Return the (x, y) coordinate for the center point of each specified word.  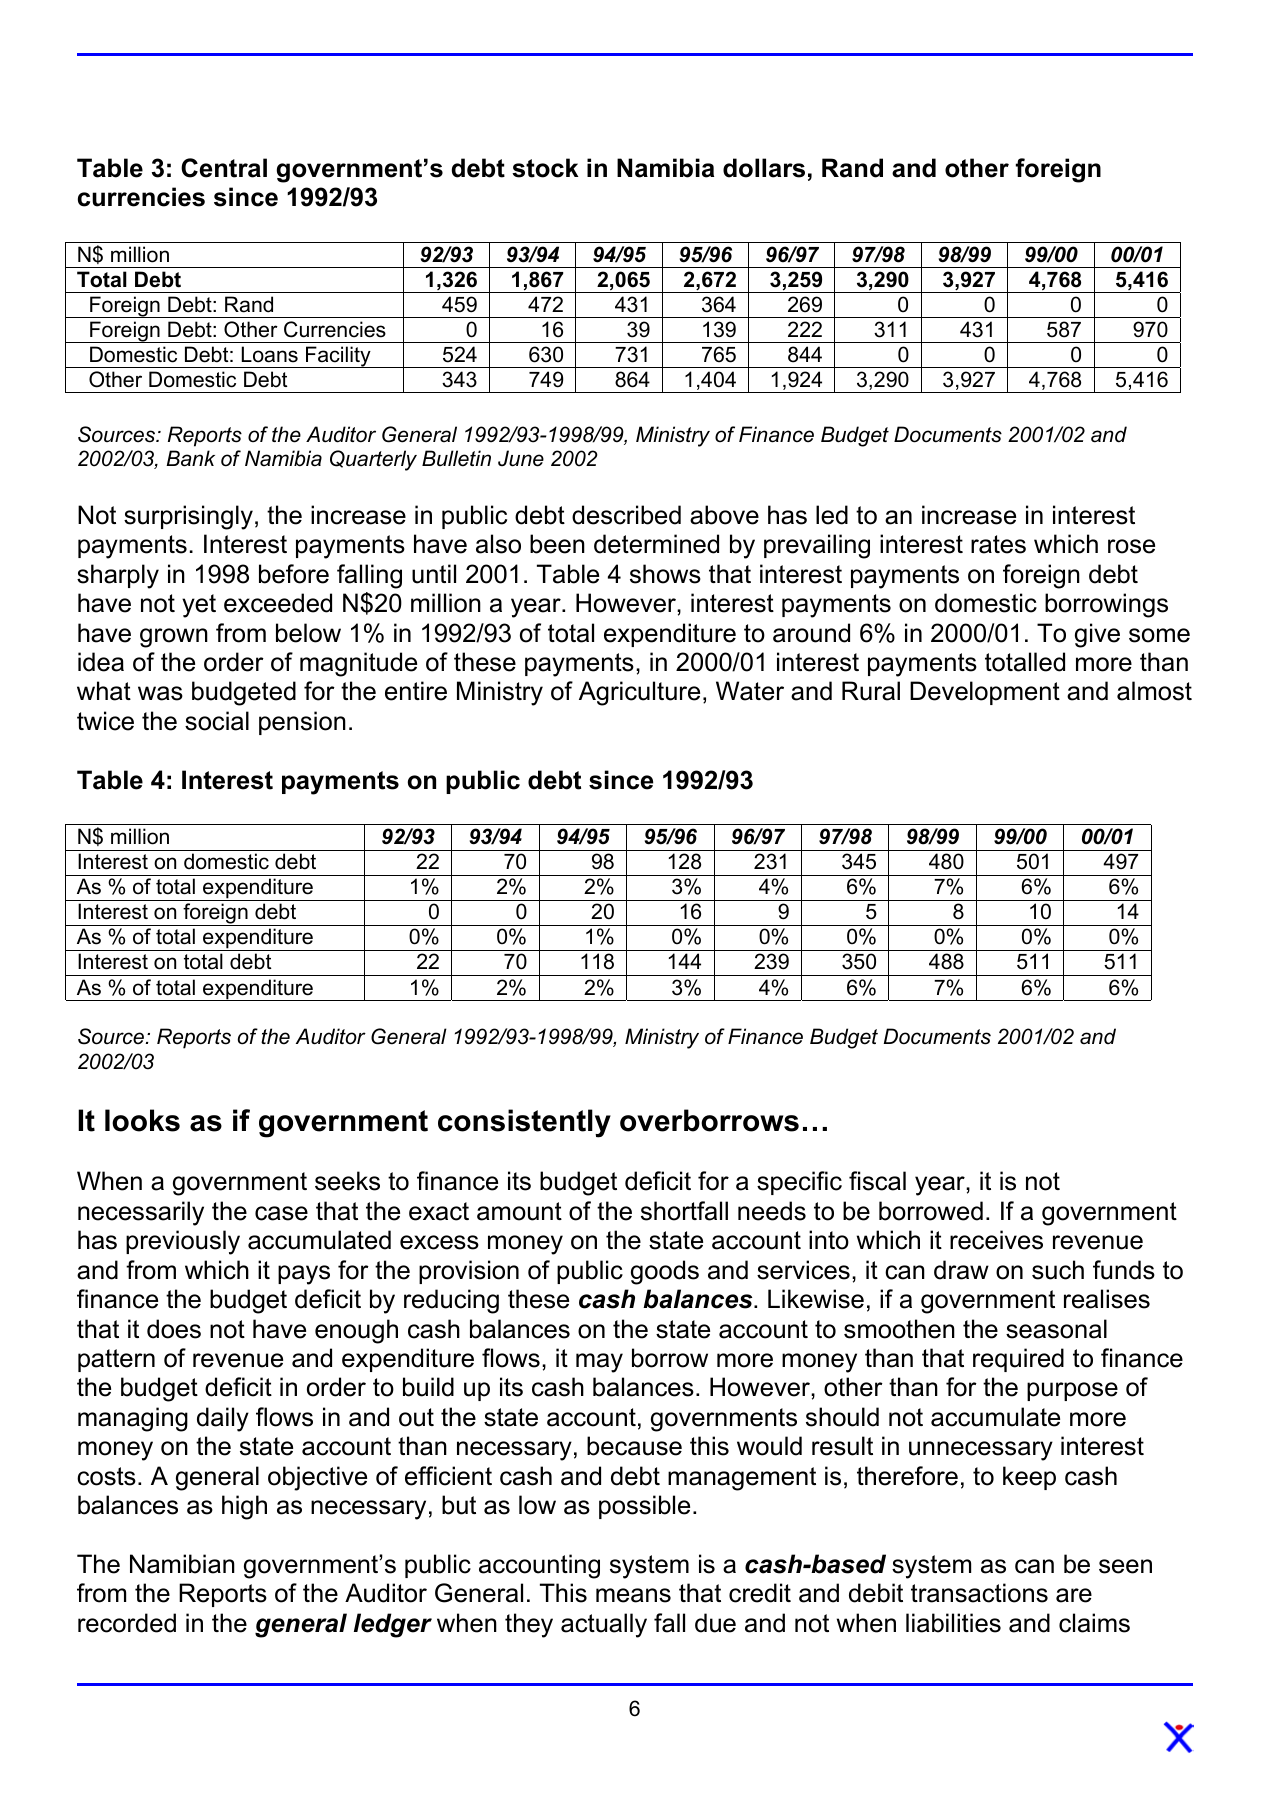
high (244, 1507)
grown (174, 638)
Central (224, 168)
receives (996, 1240)
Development (985, 693)
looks (142, 1120)
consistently (524, 1123)
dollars (764, 168)
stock (545, 168)
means (633, 1595)
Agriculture (639, 693)
